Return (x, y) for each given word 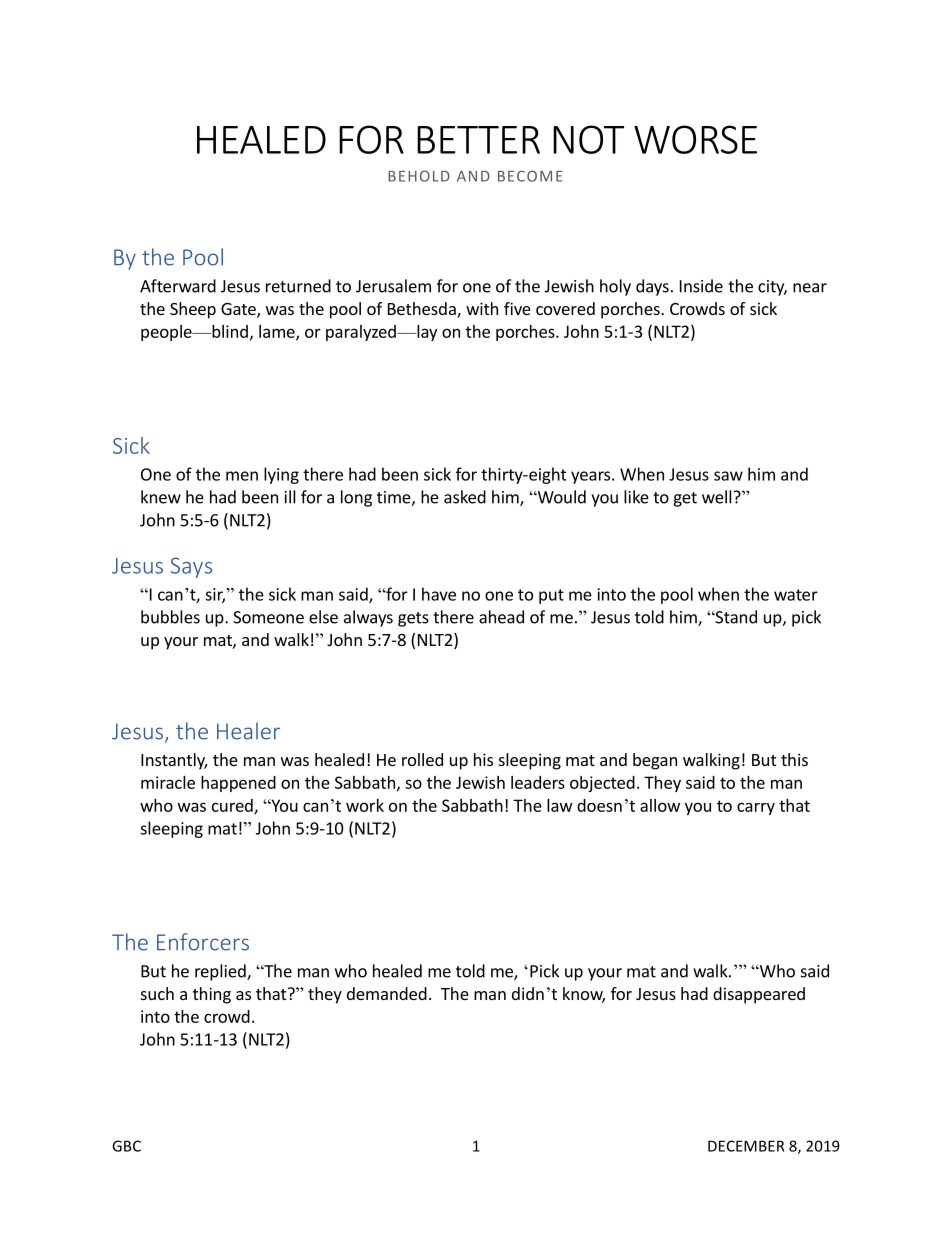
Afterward (178, 286)
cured (233, 806)
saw (728, 476)
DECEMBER (746, 1146)
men (242, 476)
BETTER (478, 140)
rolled (422, 759)
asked (465, 497)
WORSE (695, 139)
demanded (387, 993)
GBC (126, 1146)
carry (756, 808)
